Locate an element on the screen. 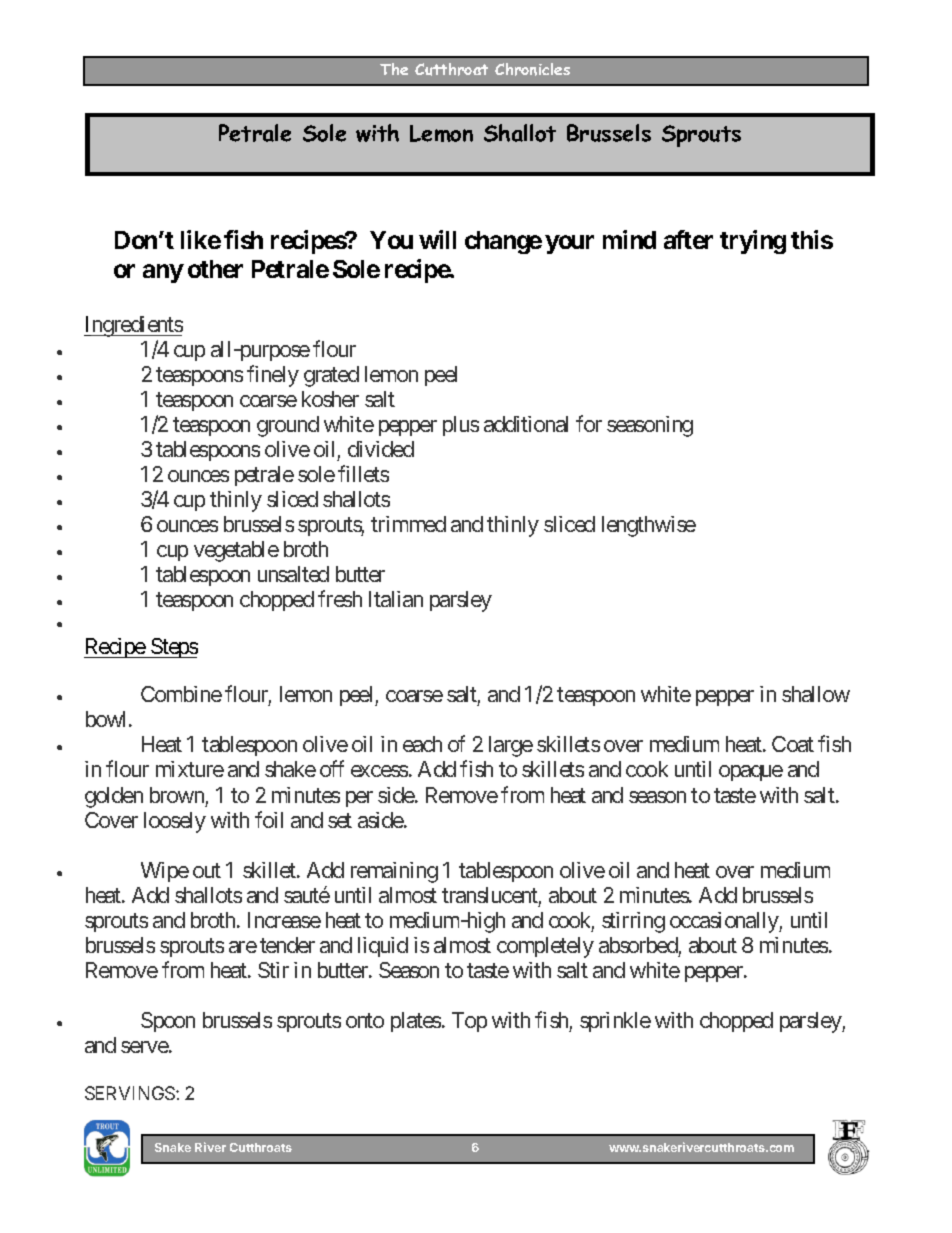  Coat is located at coordinates (793, 744).
